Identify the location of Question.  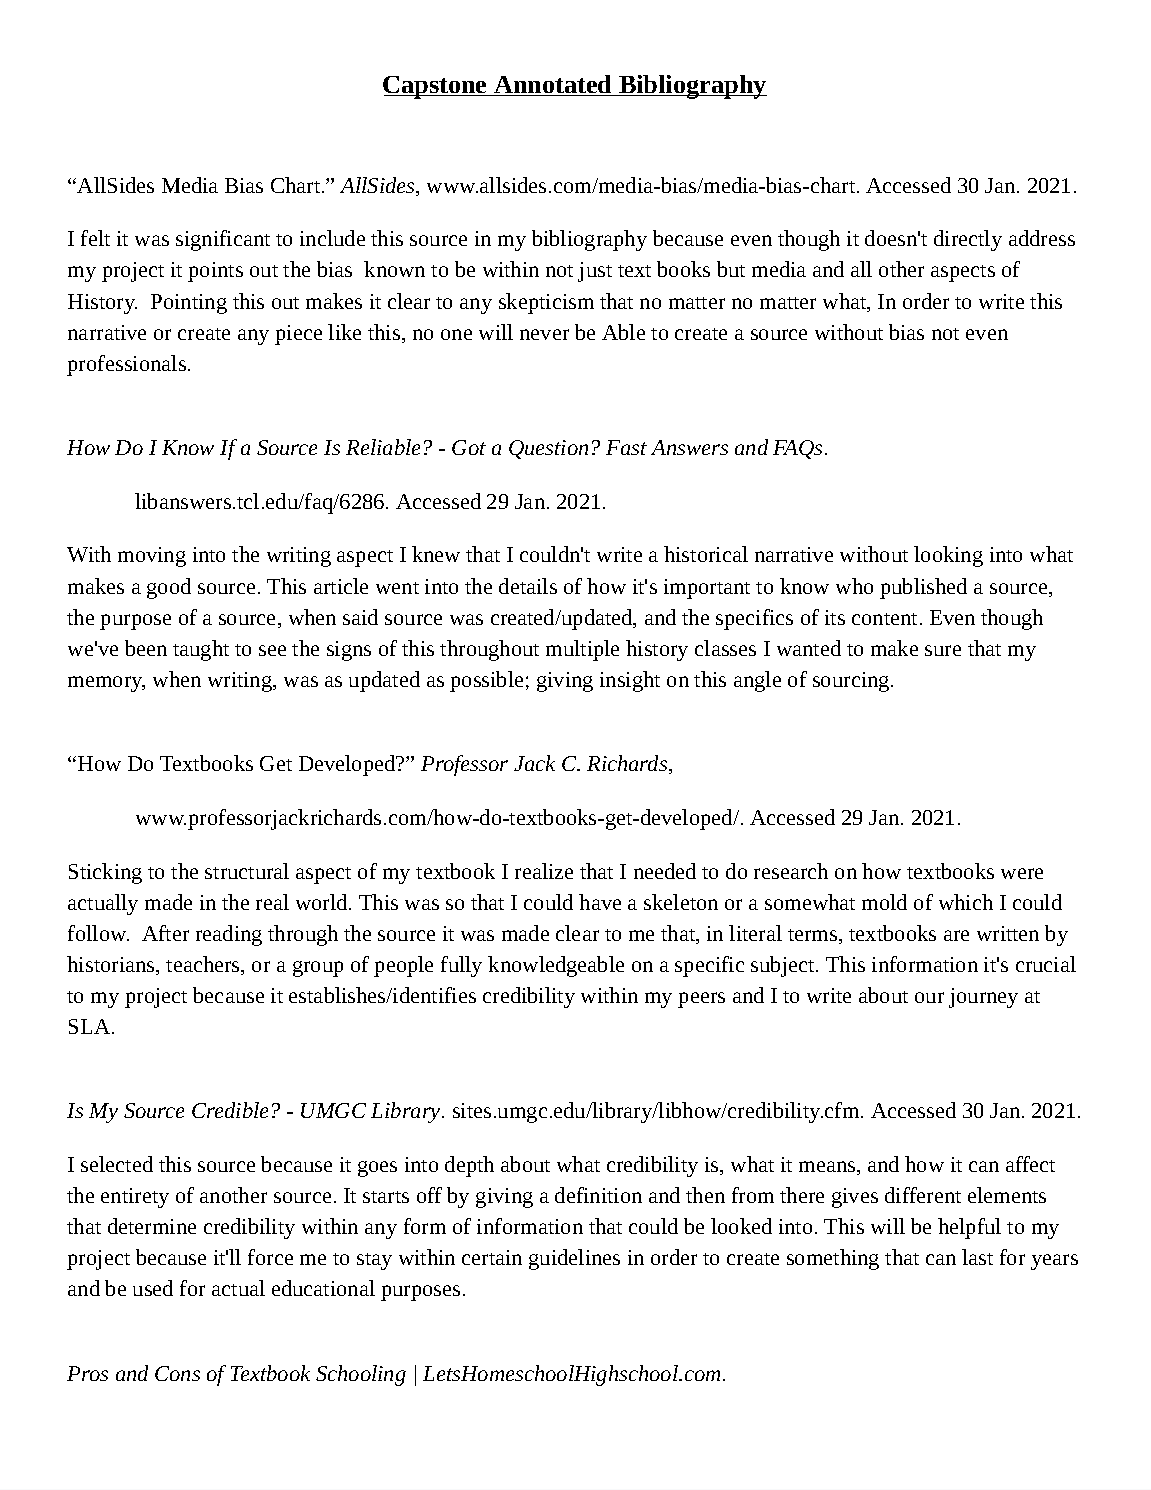
(548, 449).
